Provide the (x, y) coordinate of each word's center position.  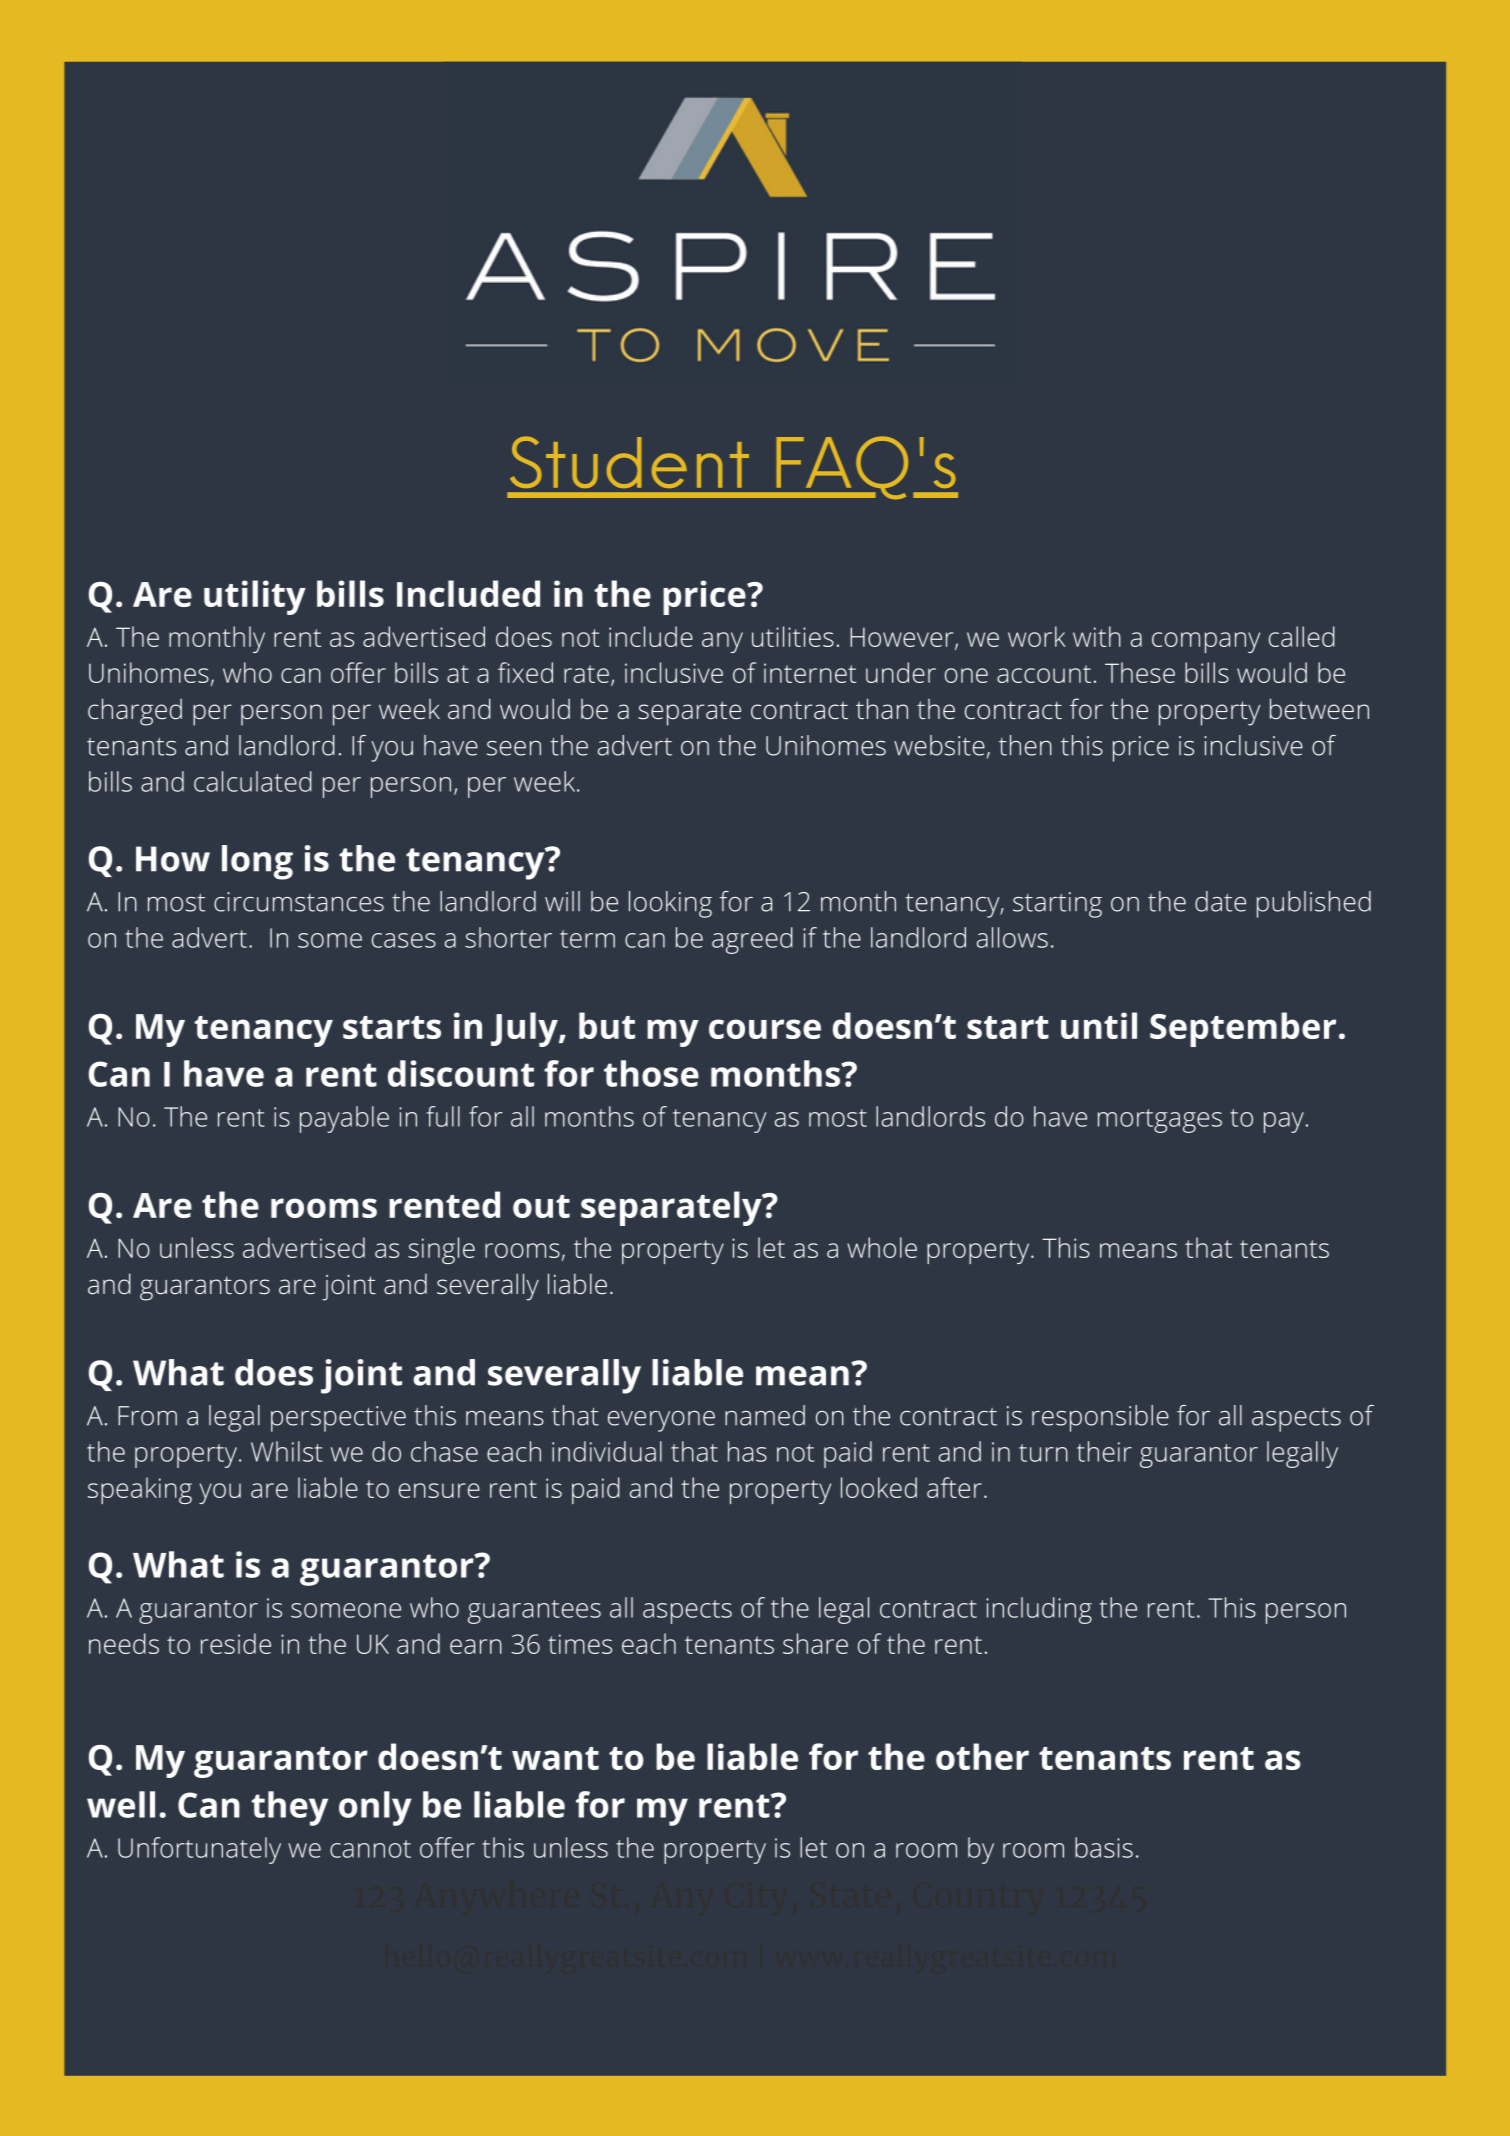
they (290, 1808)
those (651, 1073)
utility (255, 597)
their (1104, 1451)
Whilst (287, 1451)
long (257, 862)
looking (670, 904)
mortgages (1160, 1121)
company (1206, 642)
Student (629, 462)
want (555, 1758)
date (1220, 901)
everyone (661, 1421)
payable (344, 1119)
